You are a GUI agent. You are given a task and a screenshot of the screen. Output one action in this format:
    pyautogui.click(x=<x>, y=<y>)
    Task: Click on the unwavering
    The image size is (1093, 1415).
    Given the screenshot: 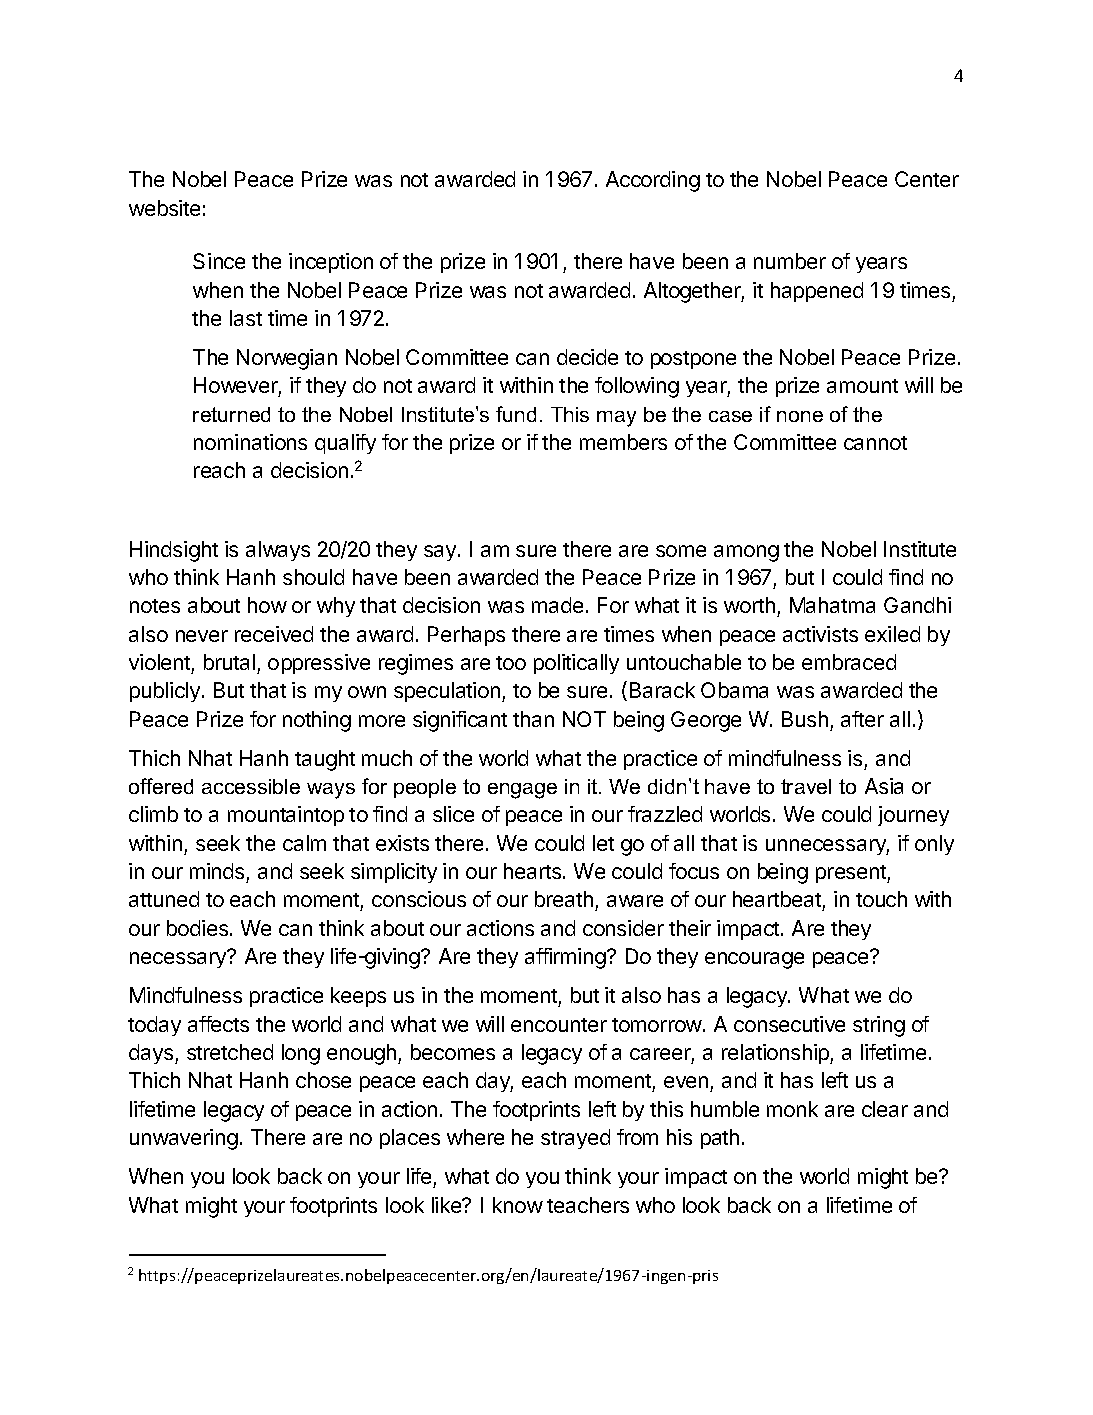 What is the action you would take?
    pyautogui.click(x=184, y=1139)
